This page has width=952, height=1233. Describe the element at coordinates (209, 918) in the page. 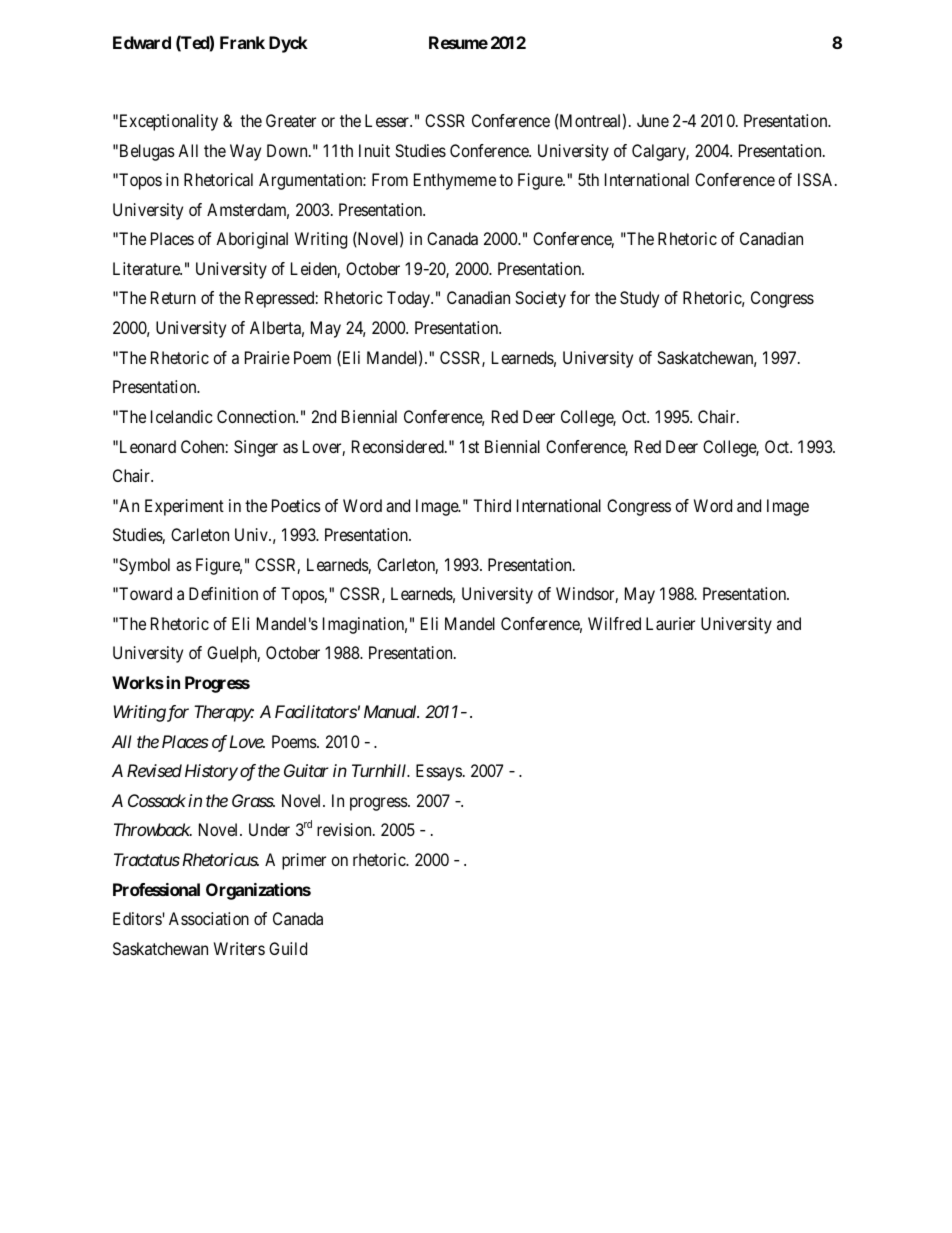

I see `Association` at that location.
